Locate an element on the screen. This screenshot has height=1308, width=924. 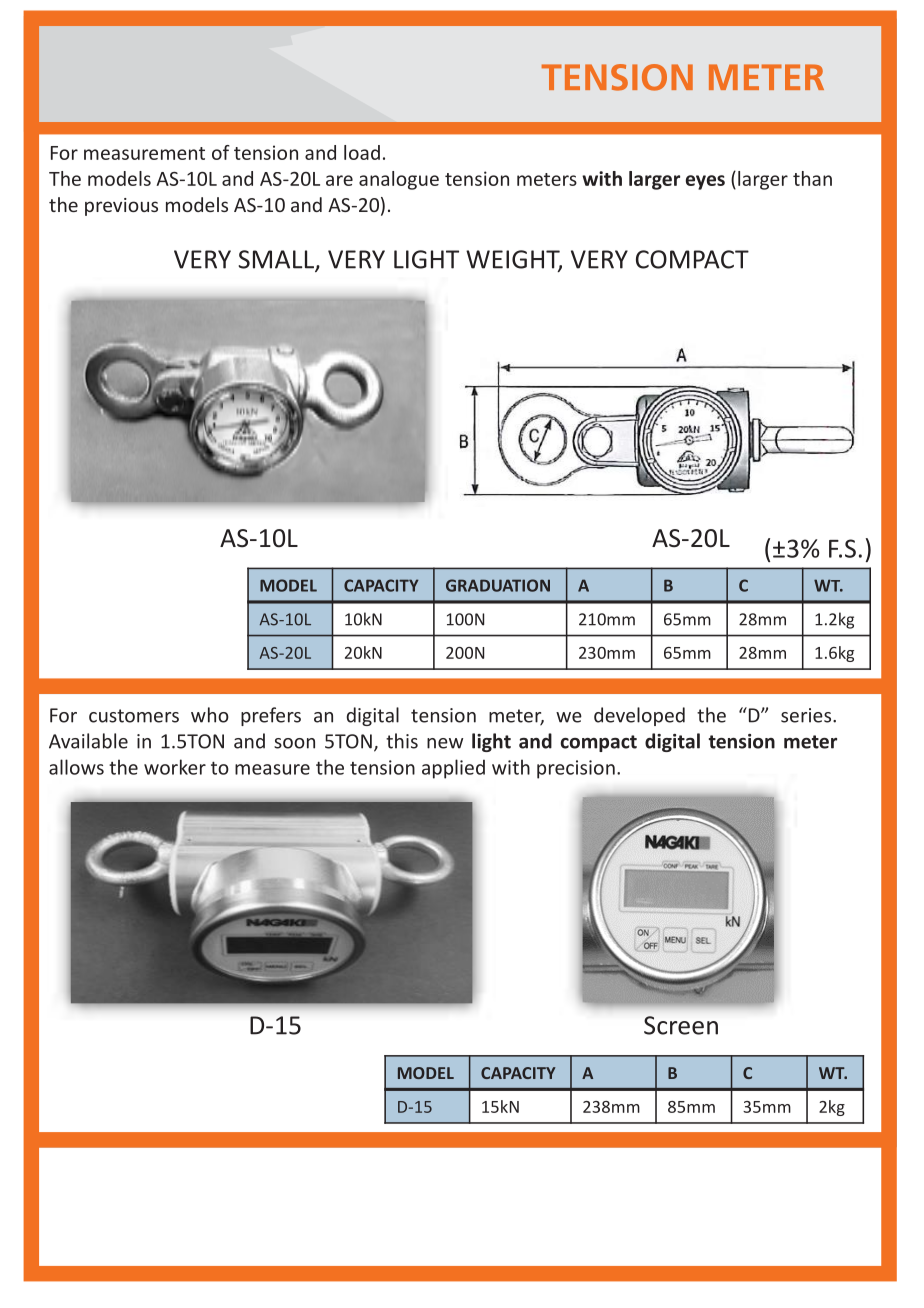
eyes is located at coordinates (705, 182).
